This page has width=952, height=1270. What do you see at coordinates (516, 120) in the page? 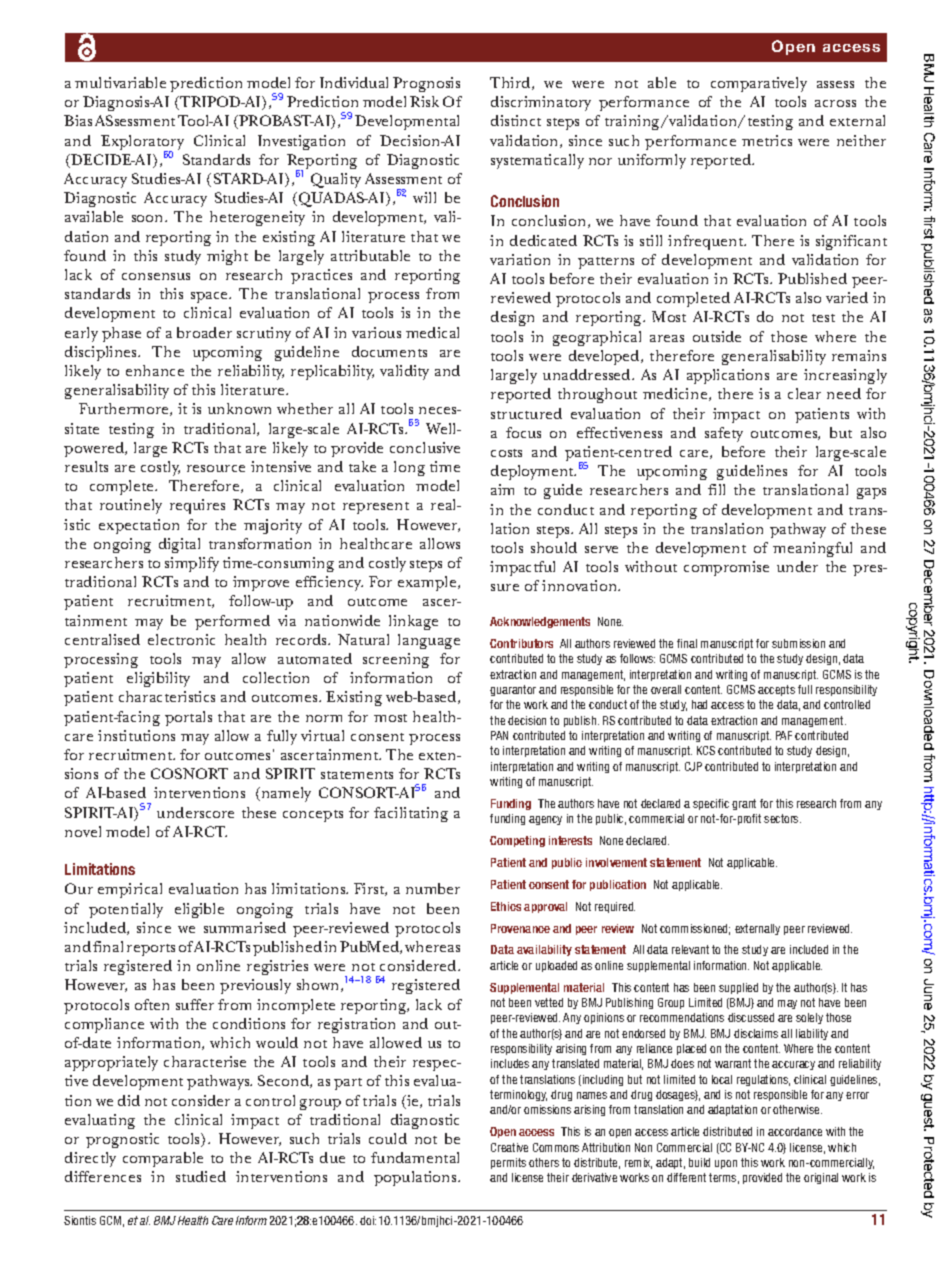
I see `distinct` at bounding box center [516, 120].
